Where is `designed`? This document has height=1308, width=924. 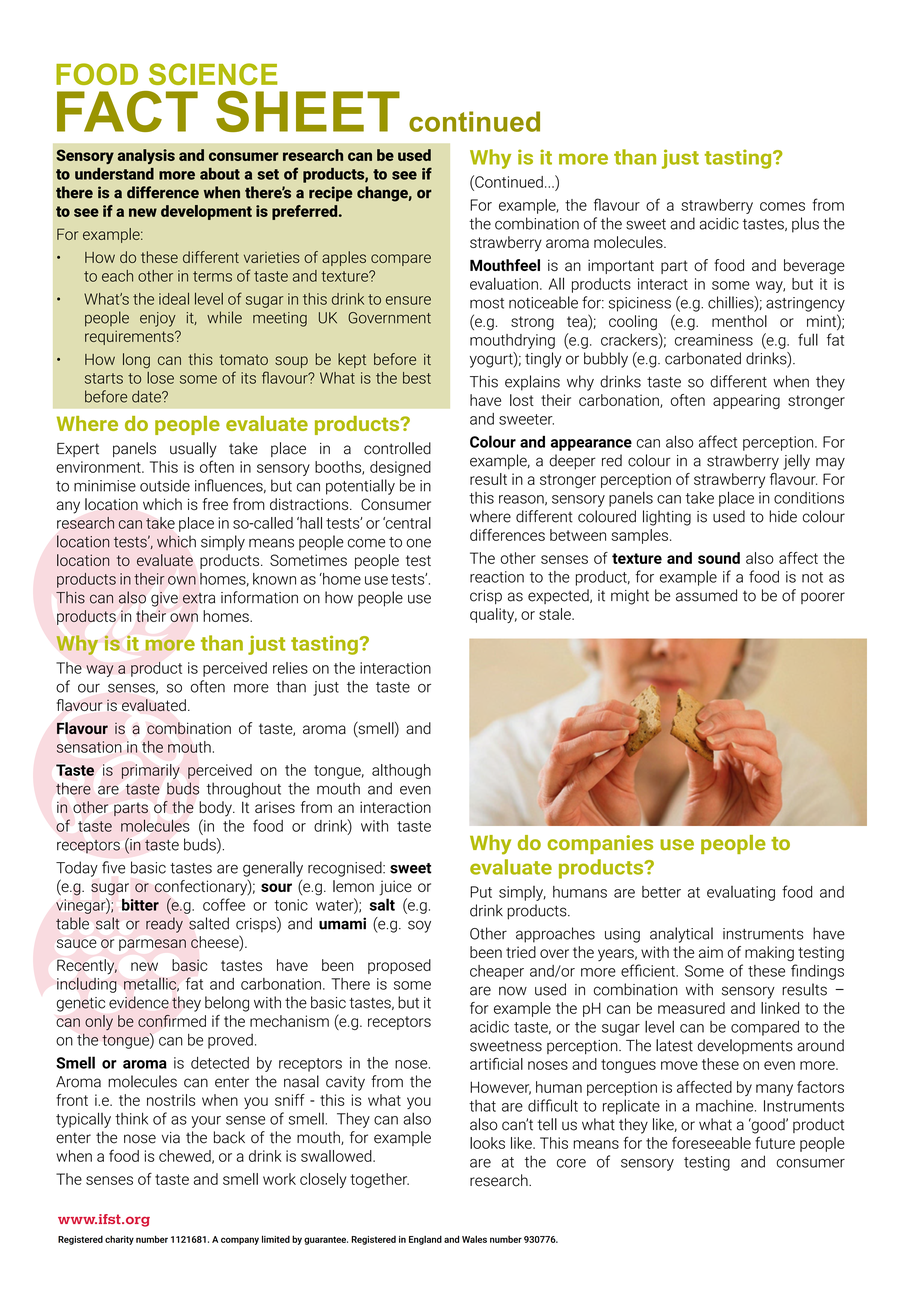 designed is located at coordinates (400, 468).
